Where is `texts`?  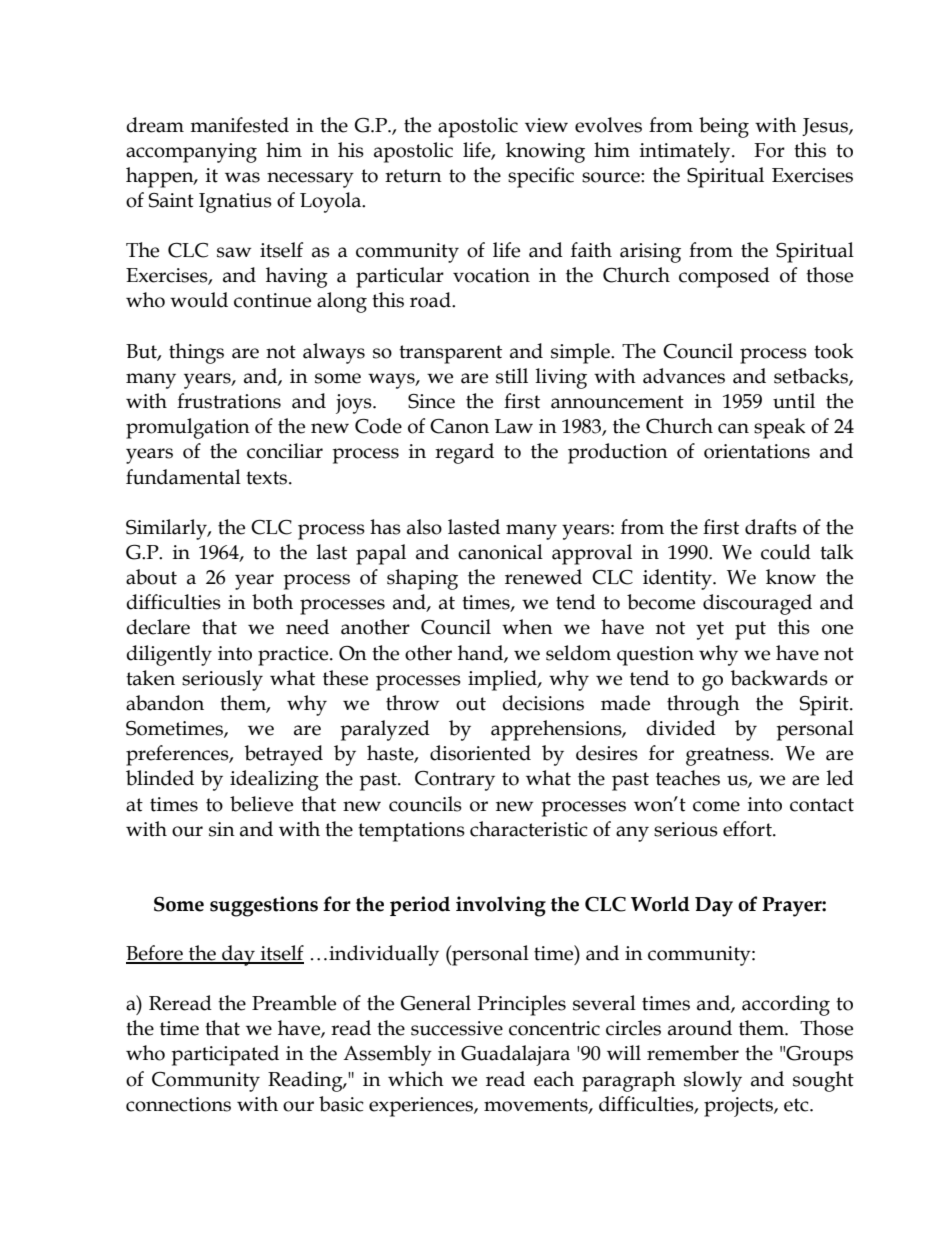 texts is located at coordinates (268, 478).
